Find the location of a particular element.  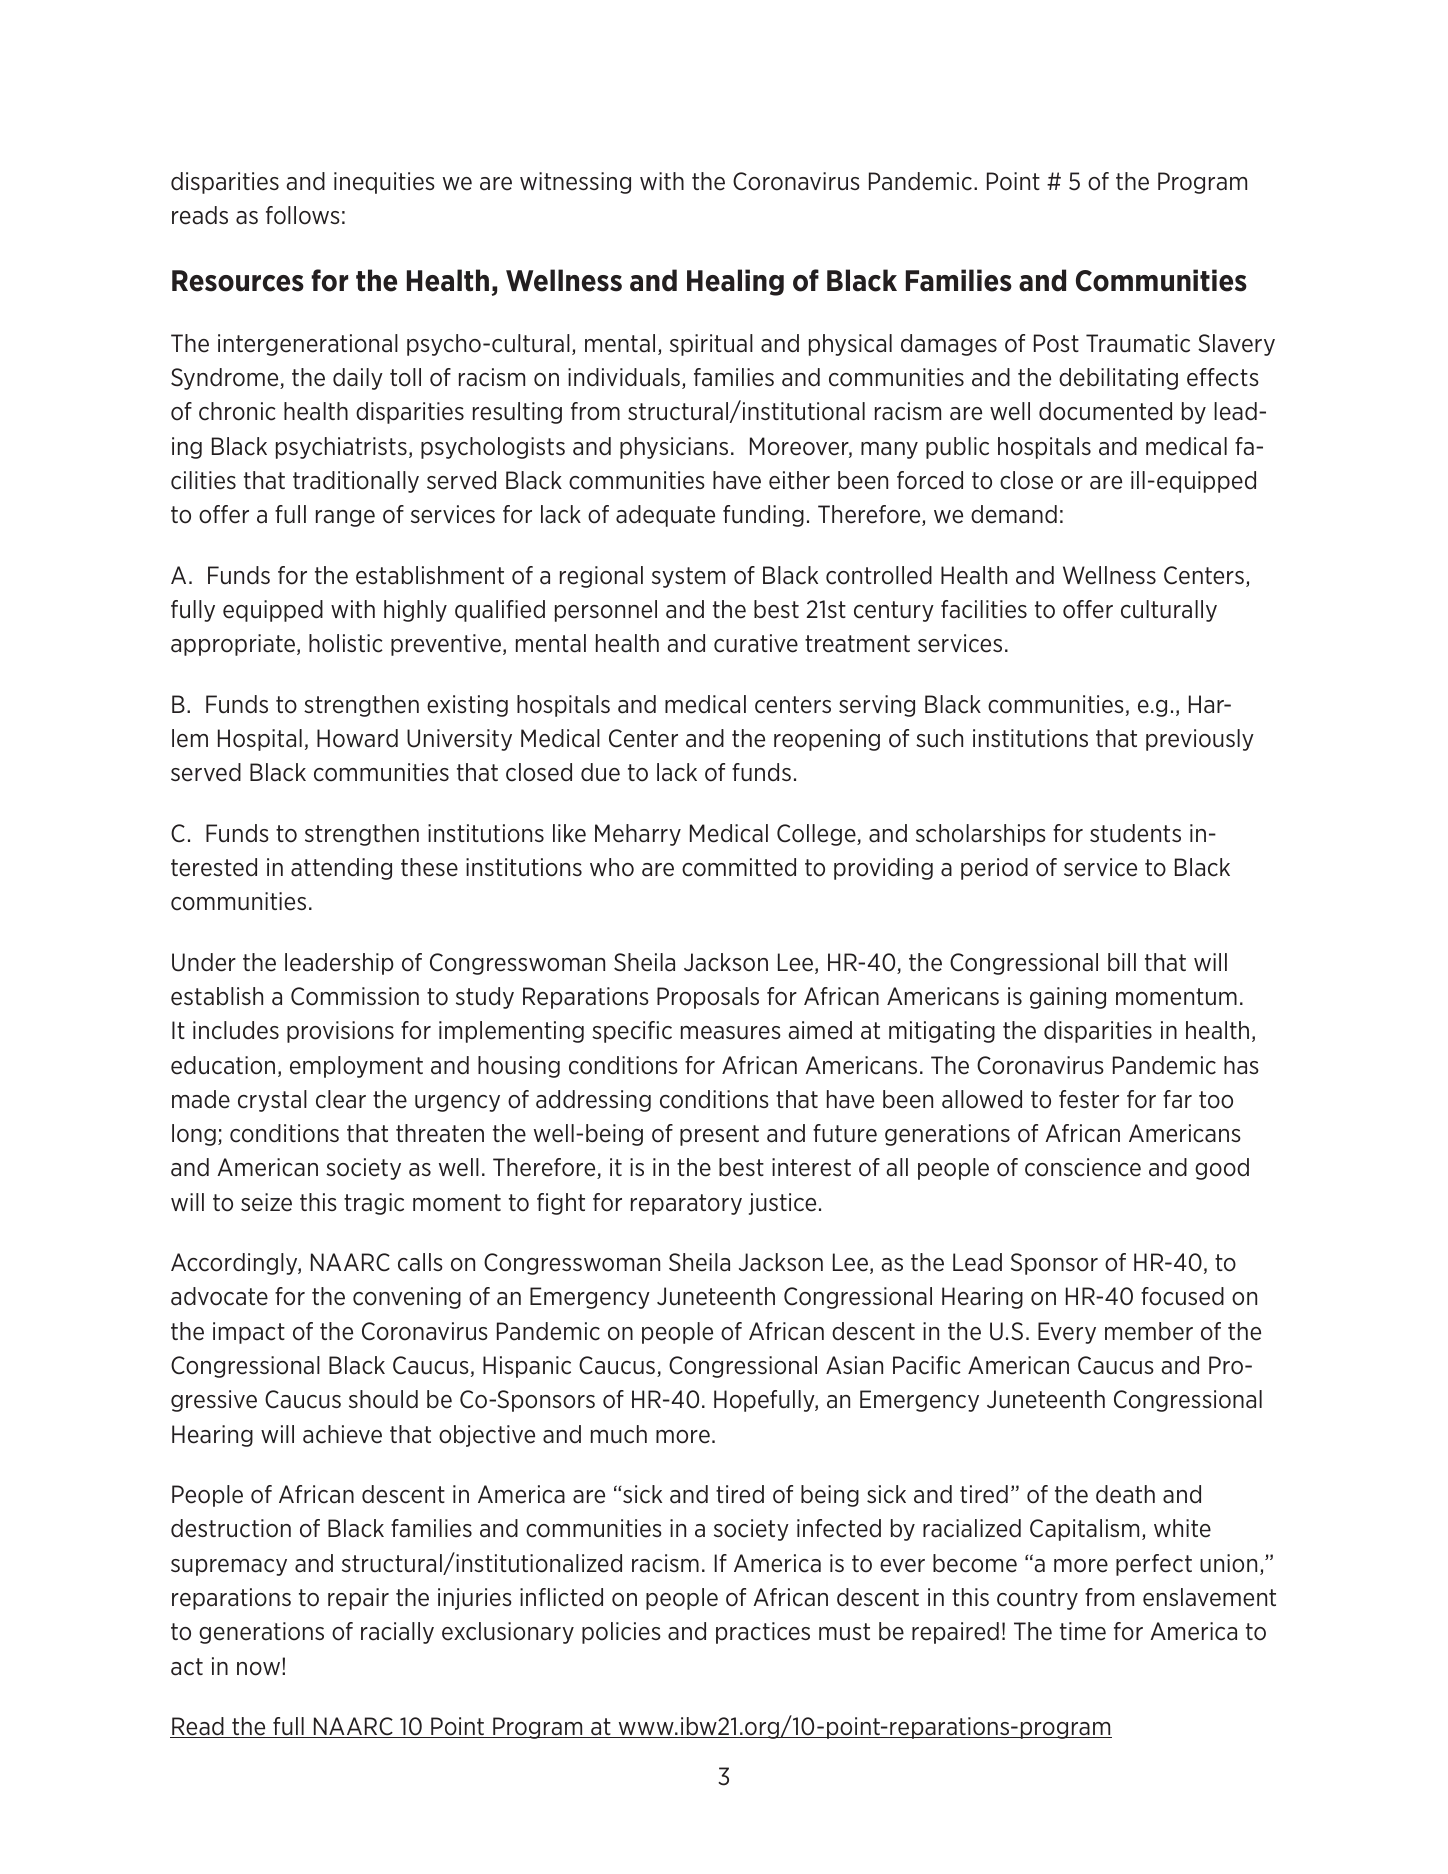

follows is located at coordinates (303, 215).
